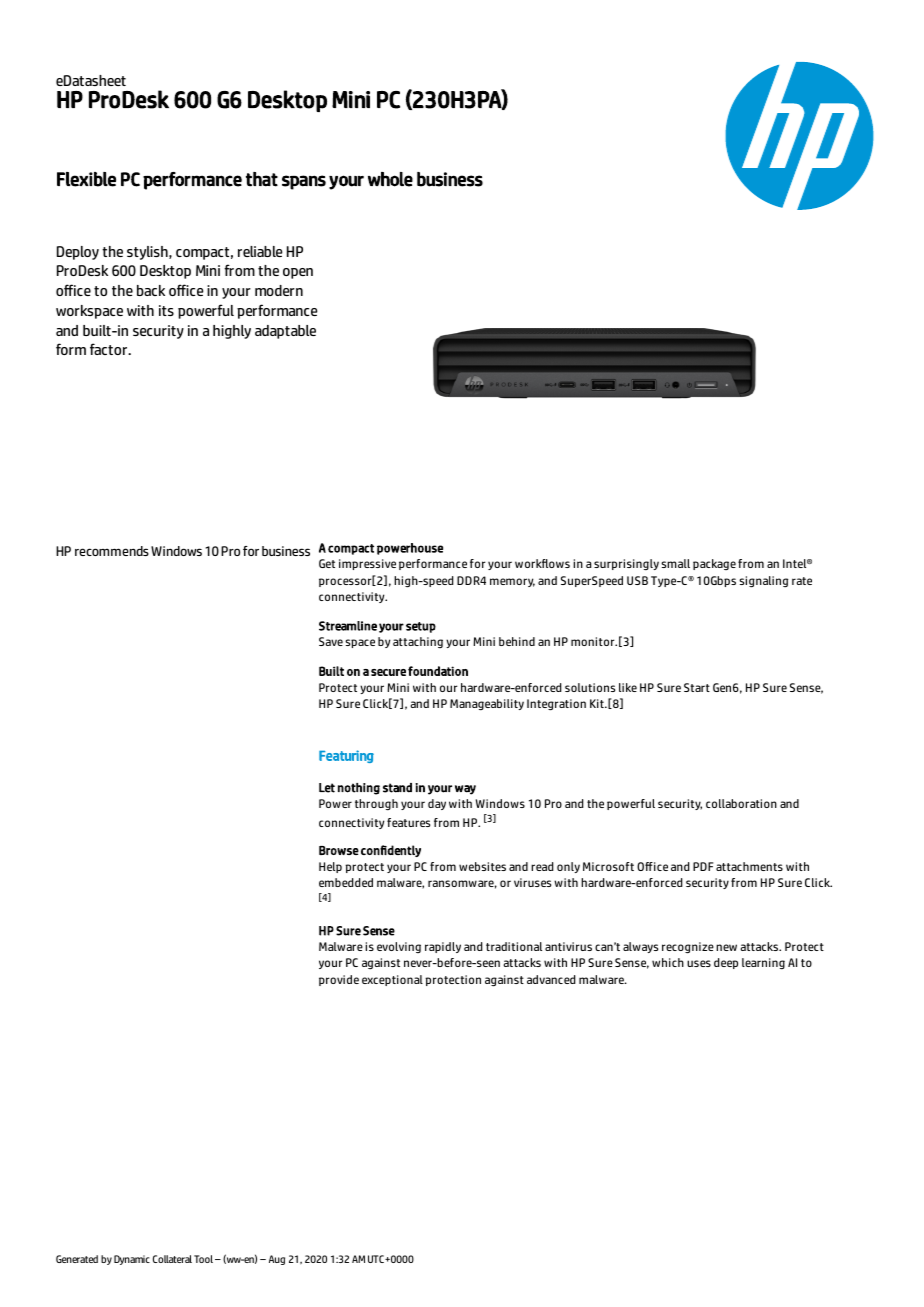 This page has height=1307, width=924. Describe the element at coordinates (304, 182) in the page. I see `spans` at that location.
